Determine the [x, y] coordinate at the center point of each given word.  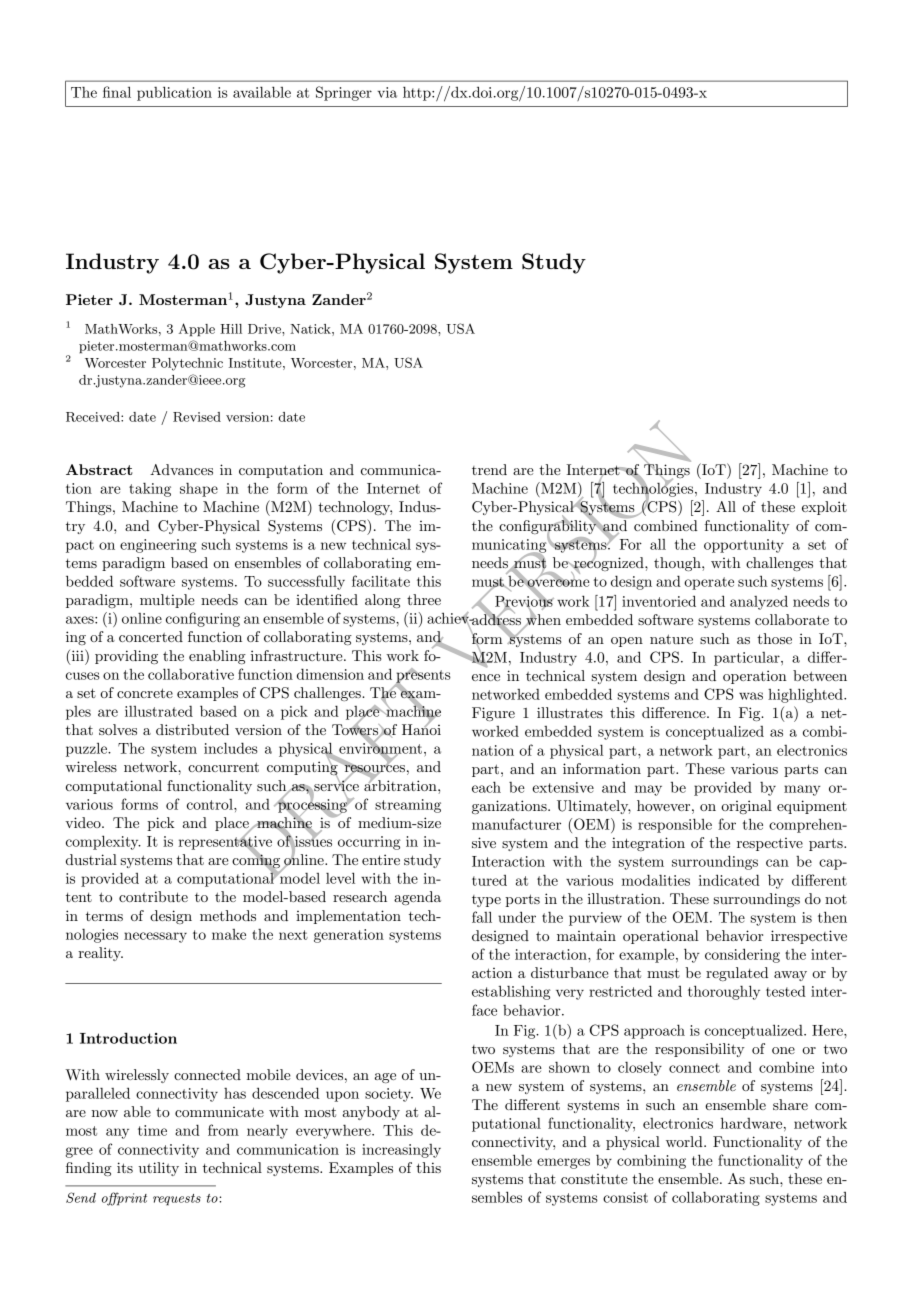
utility [159, 1169]
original [746, 807]
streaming [408, 806]
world [685, 1141]
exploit [824, 508]
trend [489, 469]
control [211, 804]
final [117, 92]
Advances [181, 469]
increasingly [401, 1151]
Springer [344, 93]
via [387, 92]
